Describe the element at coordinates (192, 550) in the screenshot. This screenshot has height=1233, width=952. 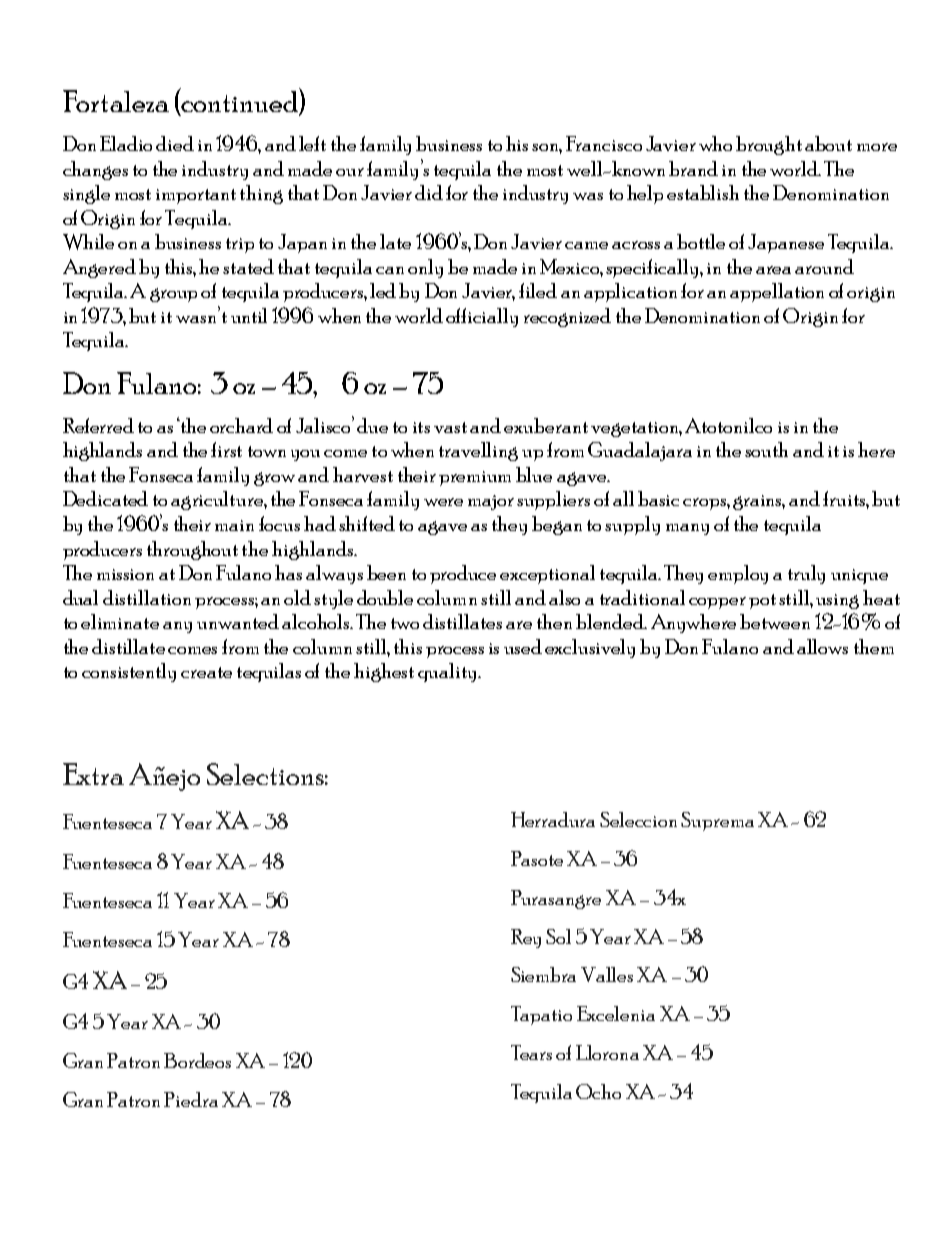
I see `throughout` at that location.
